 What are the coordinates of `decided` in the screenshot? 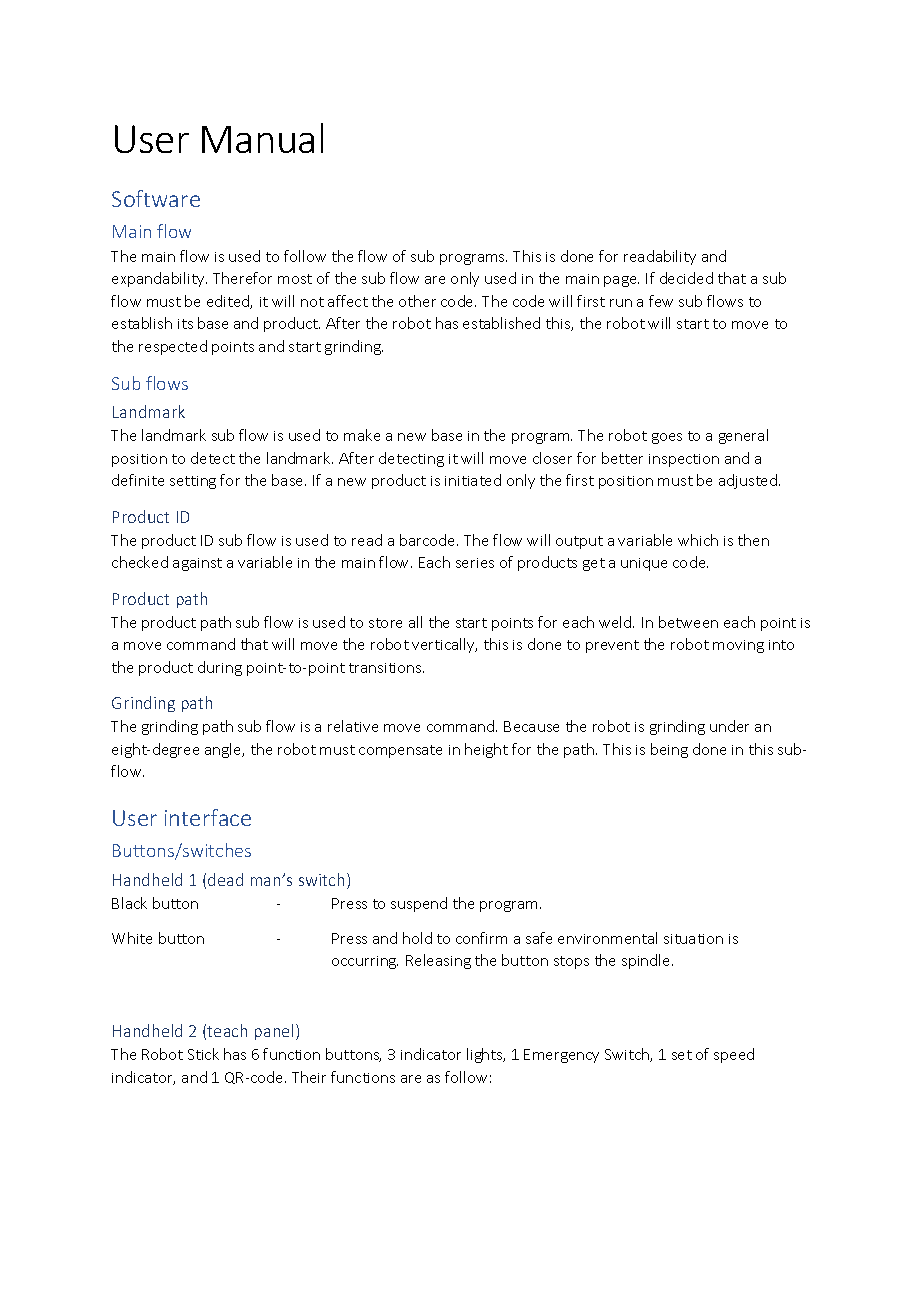 It's located at (686, 278).
